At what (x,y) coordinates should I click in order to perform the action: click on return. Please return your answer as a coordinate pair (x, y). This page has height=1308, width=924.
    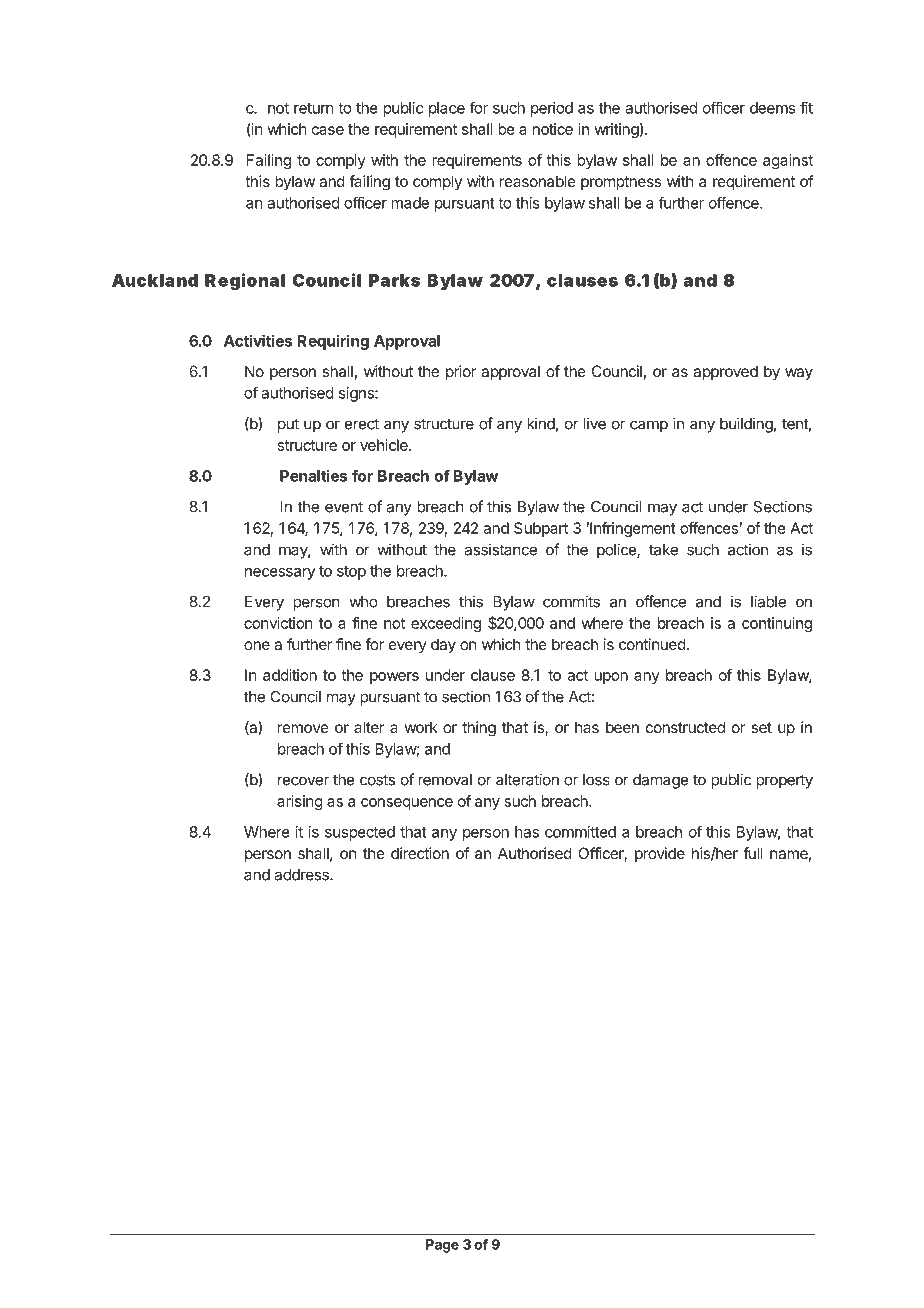
    Looking at the image, I should click on (314, 108).
